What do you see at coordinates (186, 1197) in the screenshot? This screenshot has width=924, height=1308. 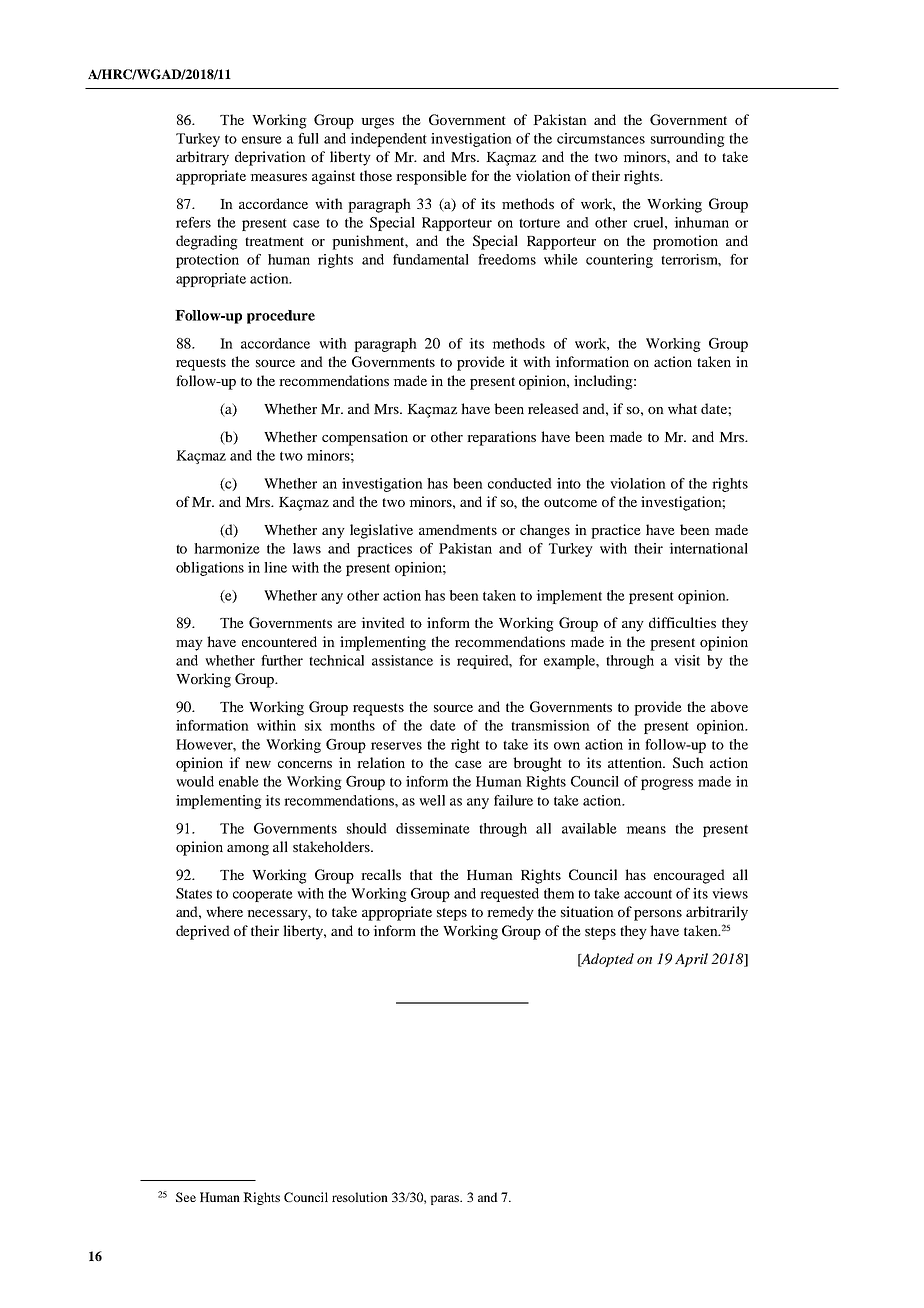 I see `See` at bounding box center [186, 1197].
